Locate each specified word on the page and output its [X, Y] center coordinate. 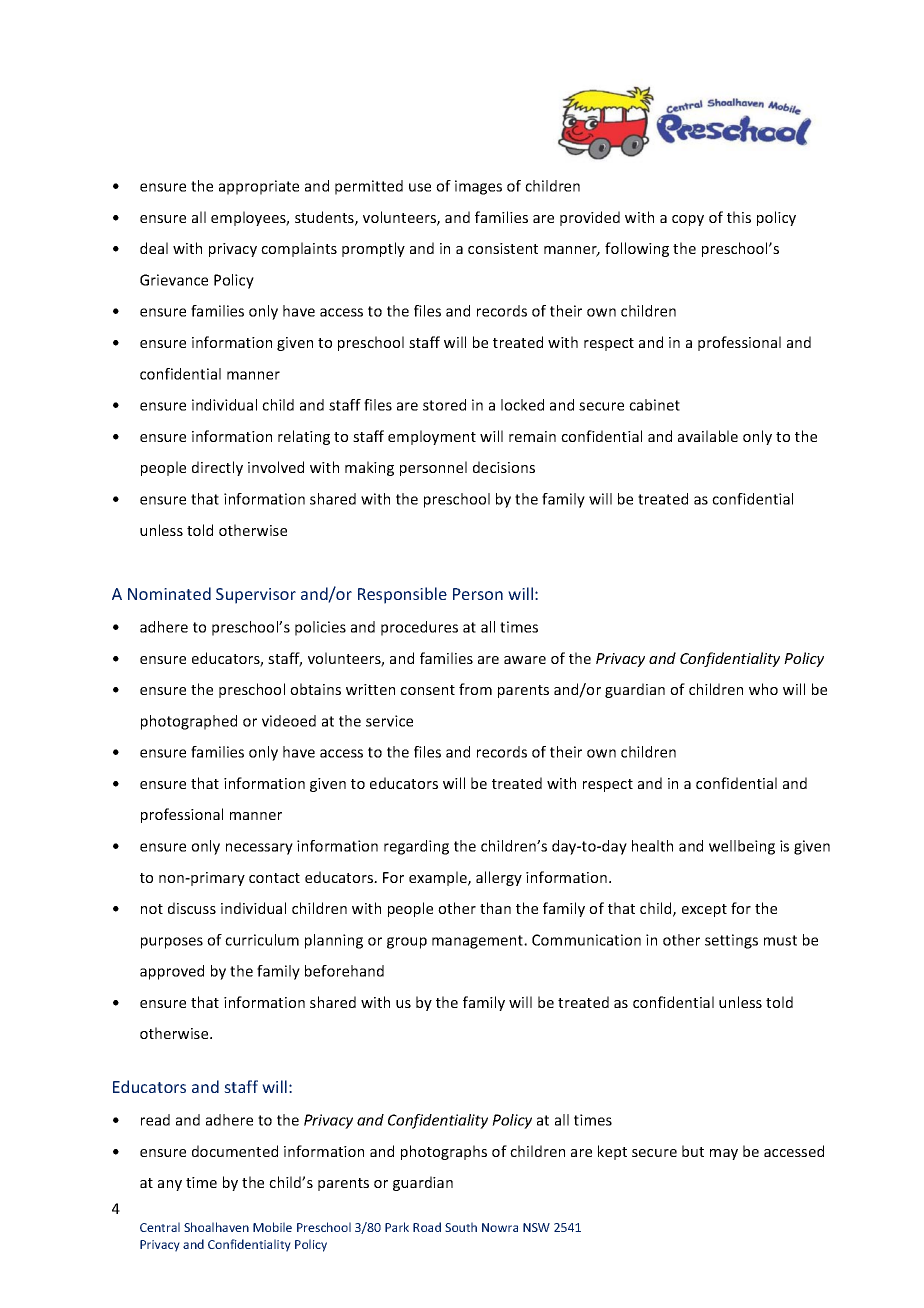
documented [235, 1151]
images [478, 187]
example [439, 878]
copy [688, 220]
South [461, 1227]
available [708, 436]
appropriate [259, 187]
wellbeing [742, 847]
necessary [259, 849]
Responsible [402, 595]
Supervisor [256, 596]
